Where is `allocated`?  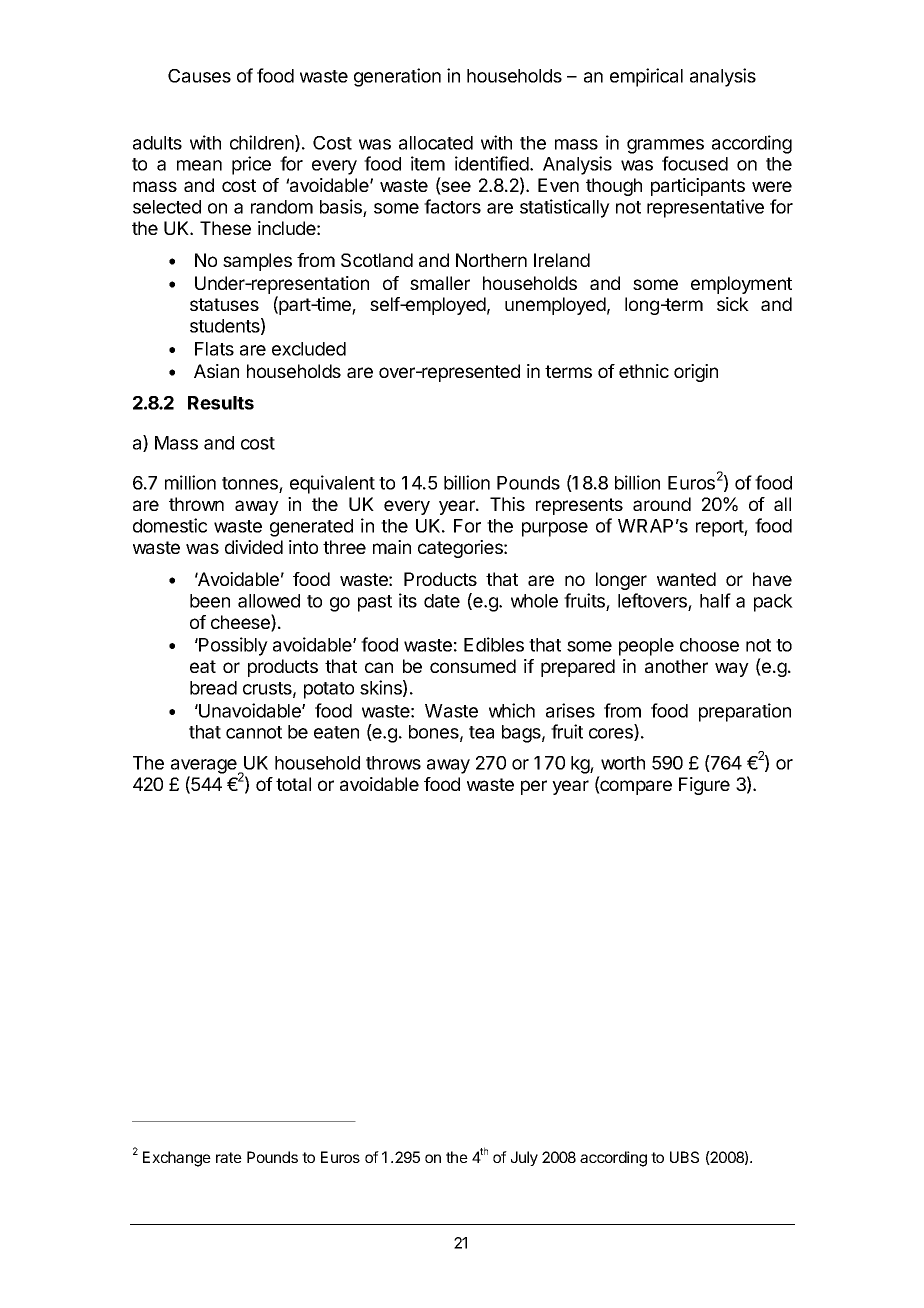 allocated is located at coordinates (436, 143).
